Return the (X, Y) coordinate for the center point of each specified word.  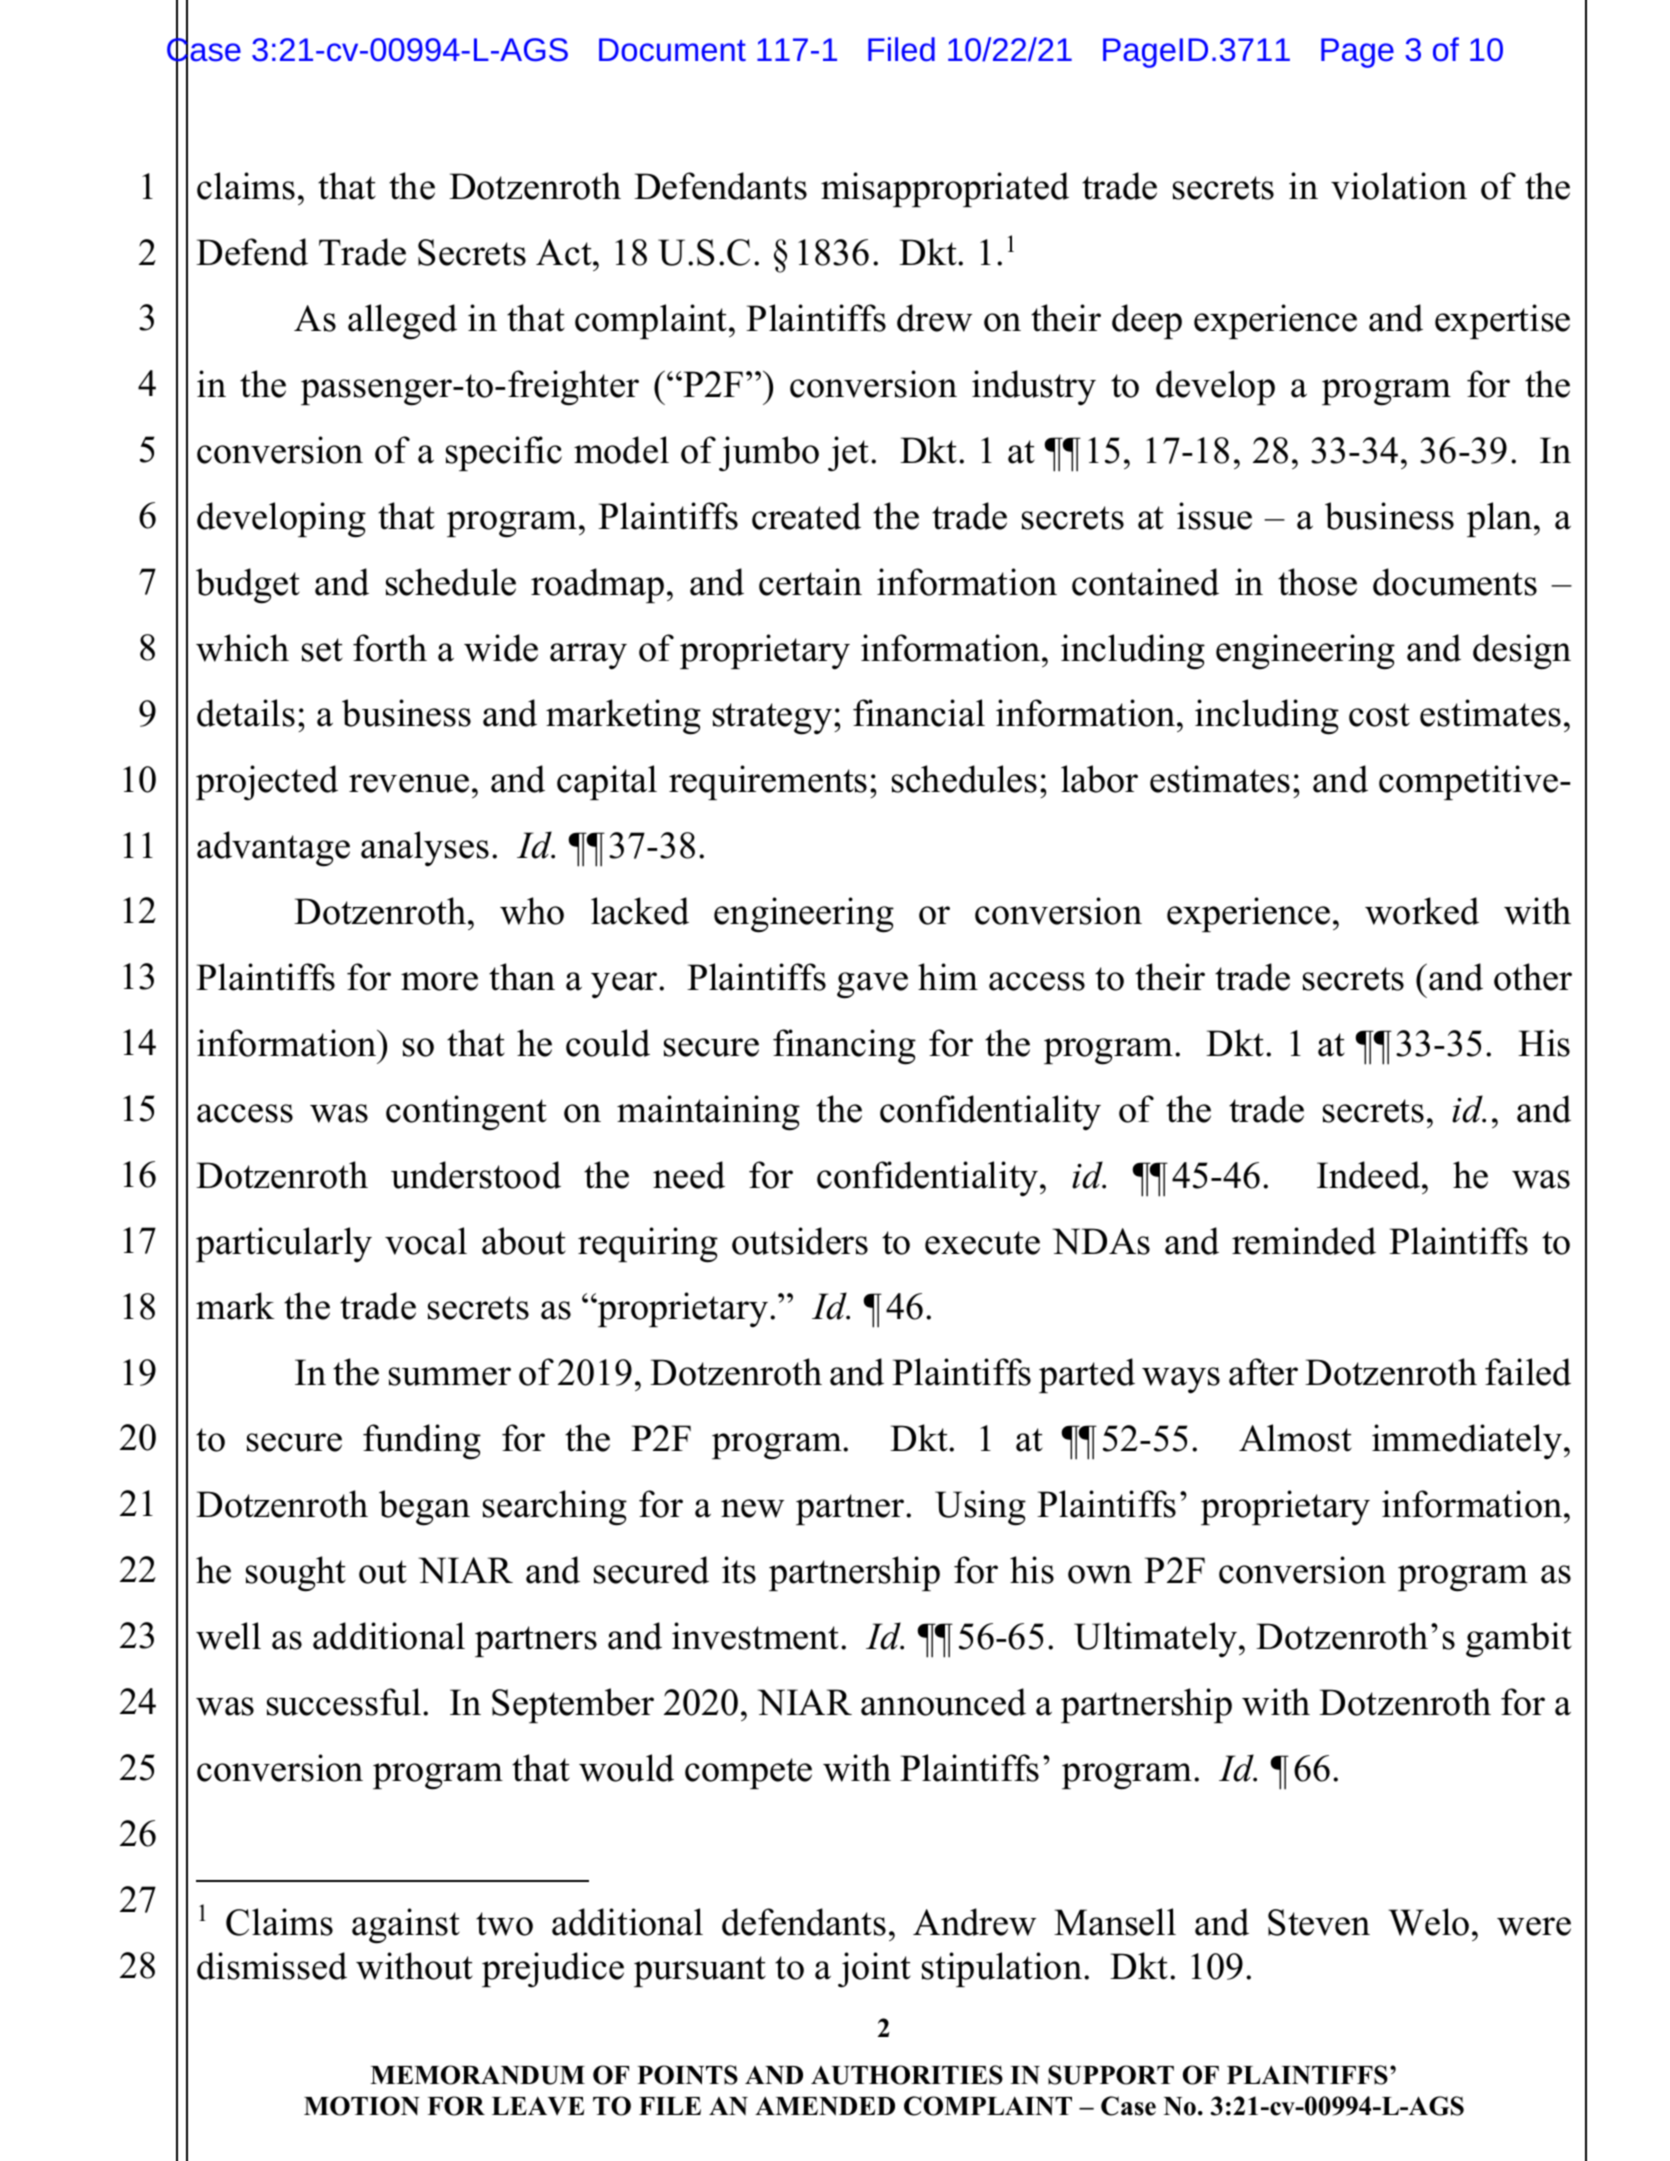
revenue (409, 783)
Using (980, 1508)
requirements (768, 782)
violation (1399, 186)
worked (1422, 911)
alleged (402, 322)
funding (422, 1442)
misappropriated (945, 189)
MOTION (362, 2106)
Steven (1319, 1922)
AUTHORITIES (907, 2075)
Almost (1295, 1438)
